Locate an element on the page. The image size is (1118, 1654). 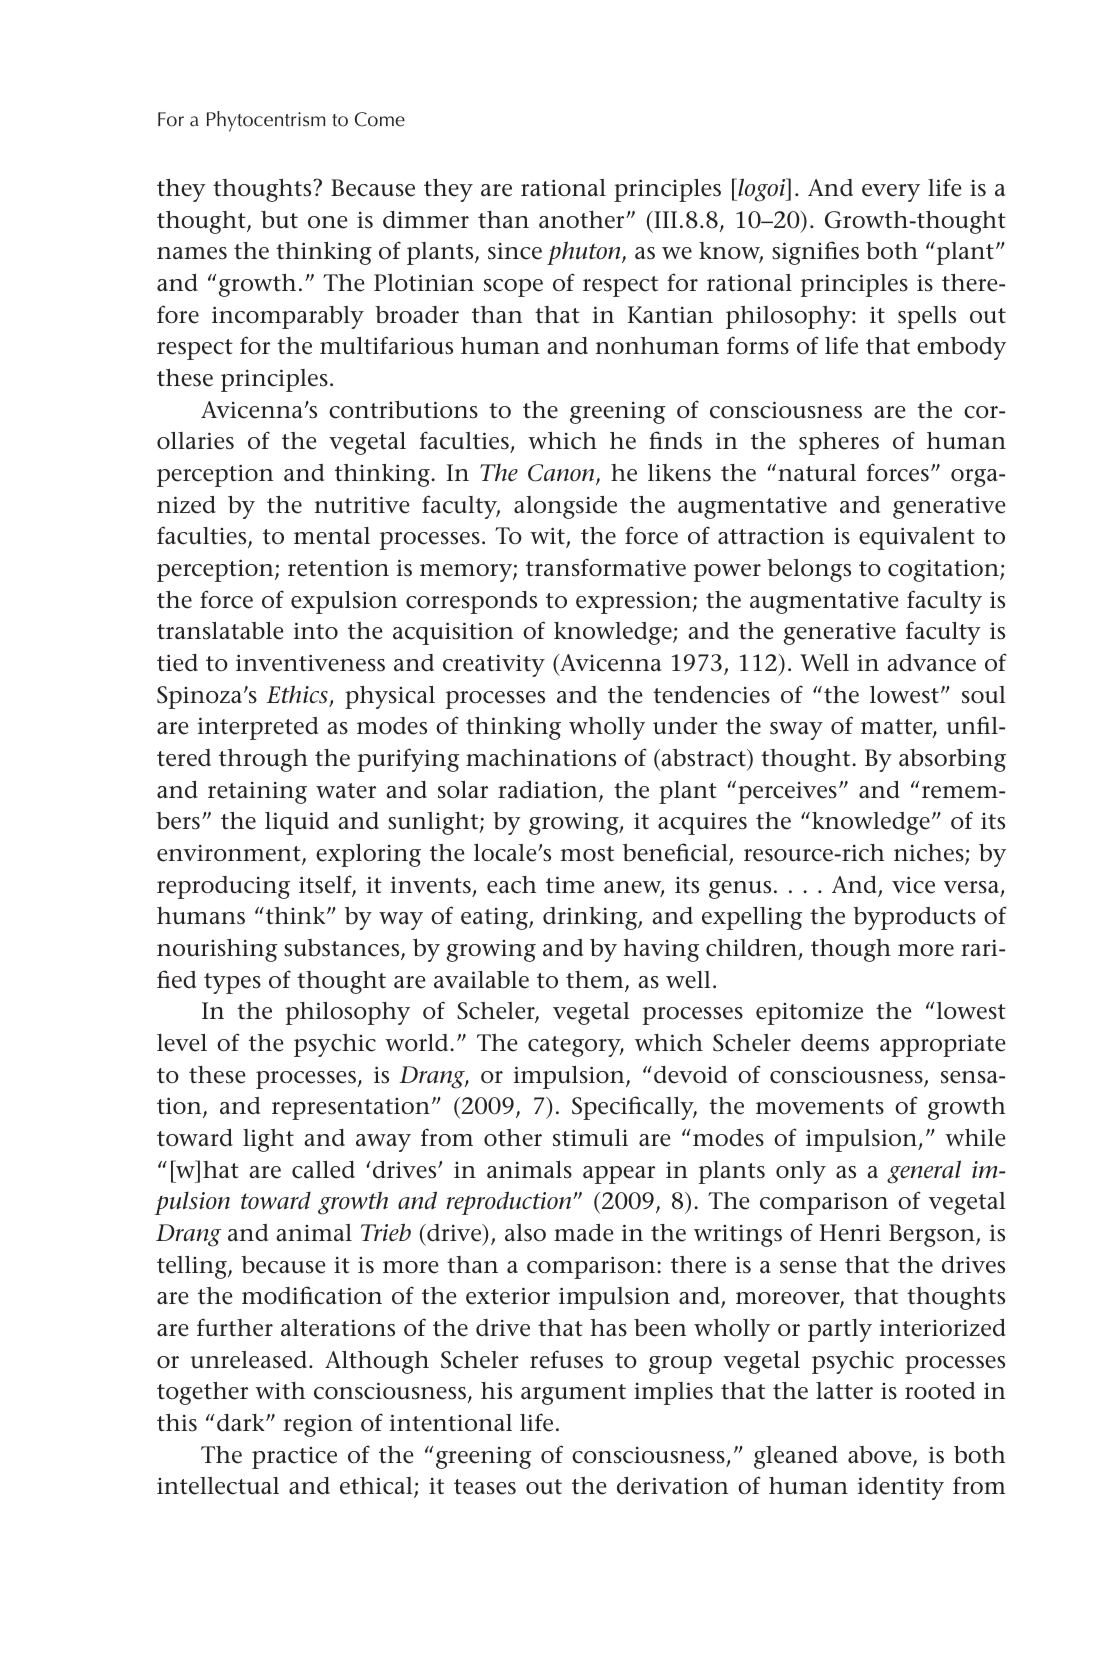
practice is located at coordinates (294, 1458).
